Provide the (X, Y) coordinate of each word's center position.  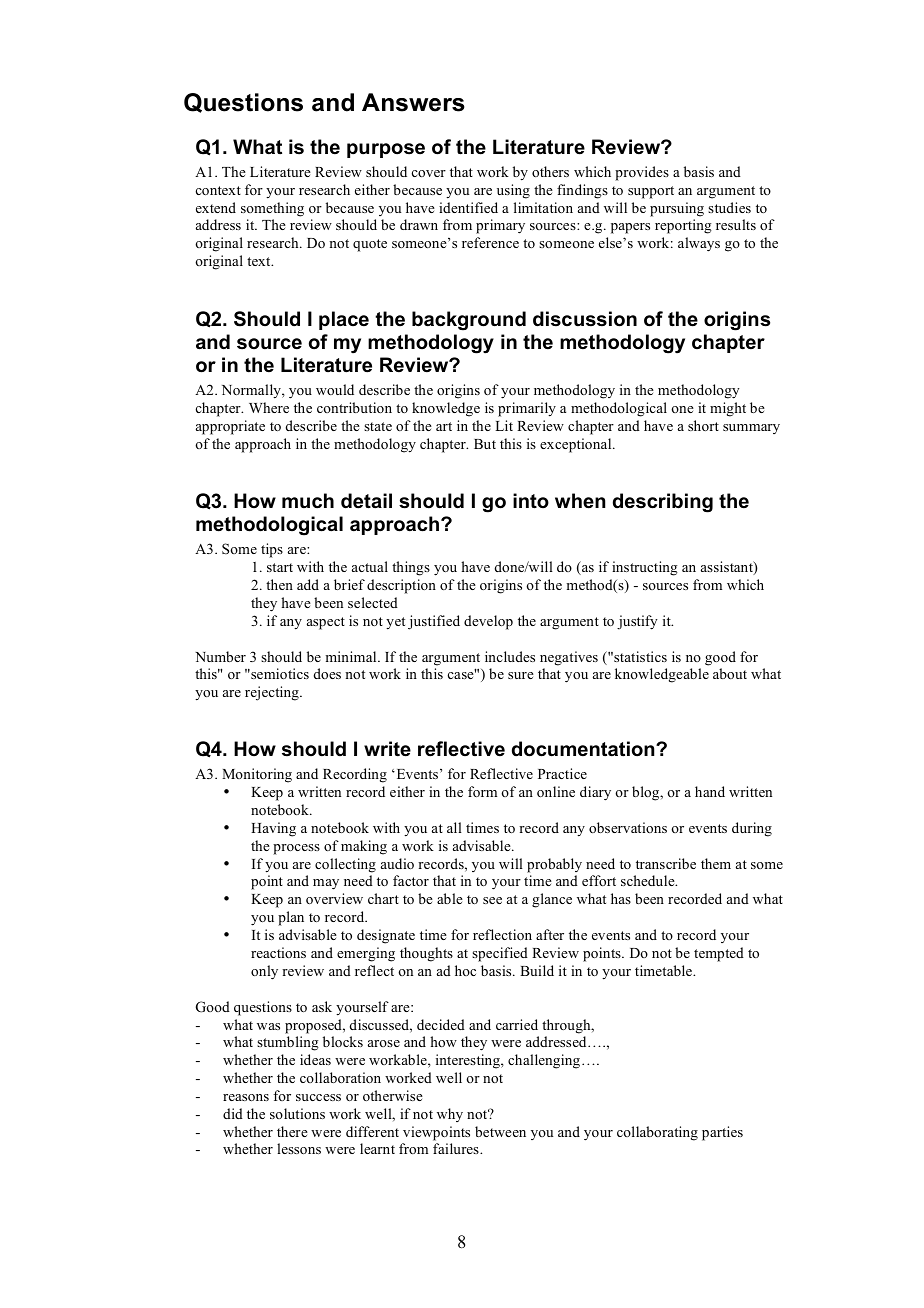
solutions (297, 1113)
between (500, 1131)
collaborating (657, 1133)
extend (216, 207)
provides (642, 173)
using (513, 191)
